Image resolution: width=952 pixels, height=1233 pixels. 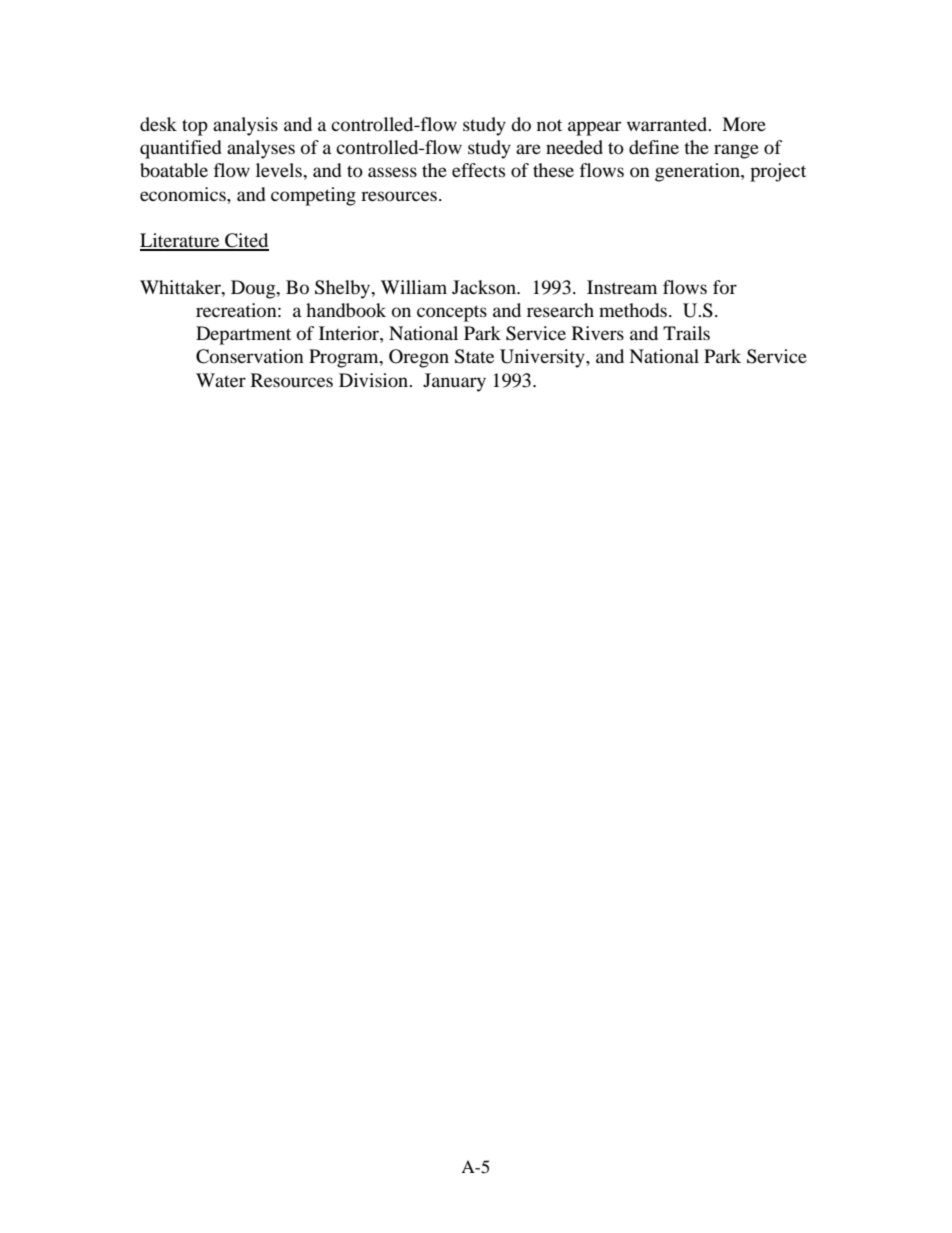 I want to click on methods, so click(x=633, y=310).
